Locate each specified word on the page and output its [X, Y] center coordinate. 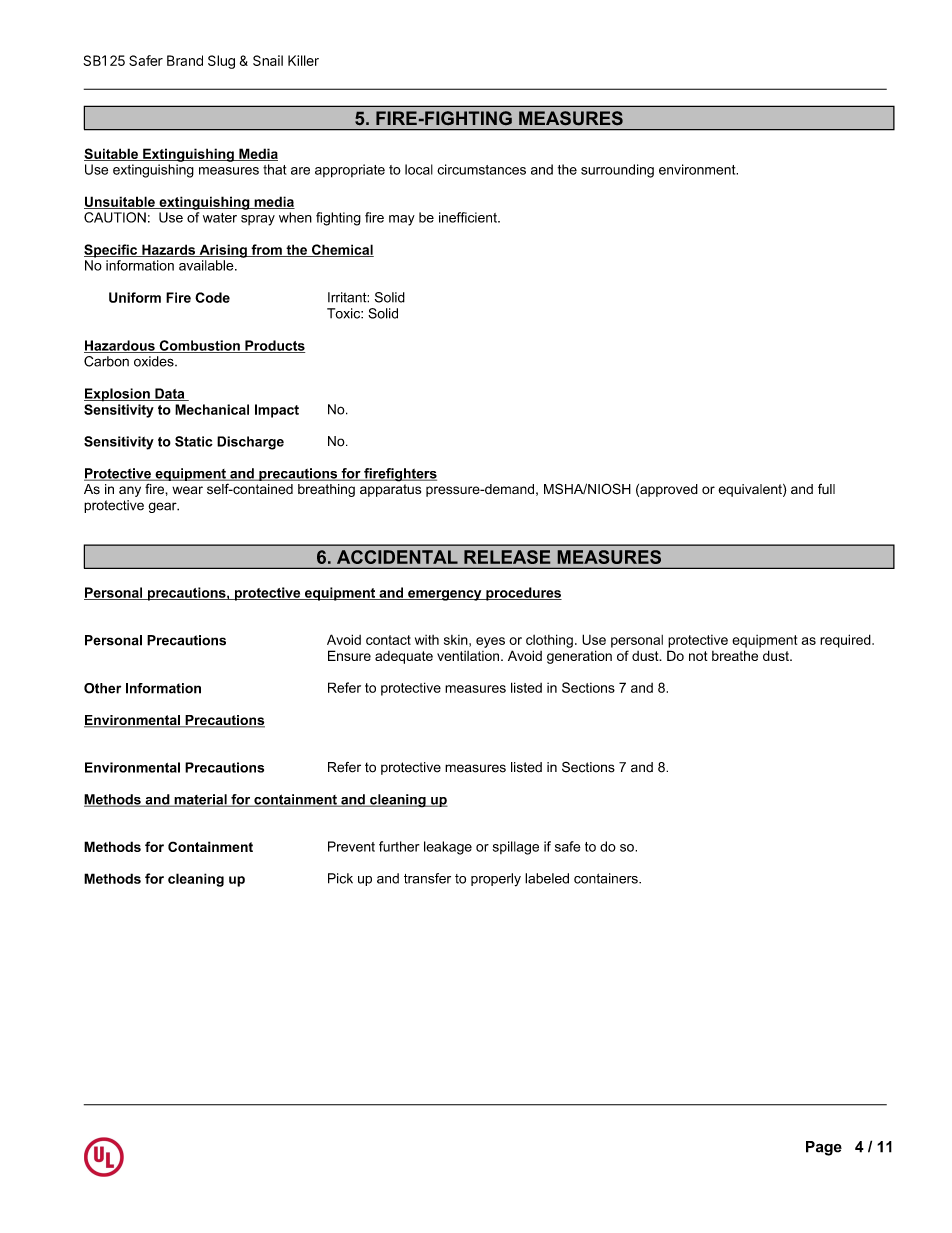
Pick [340, 878]
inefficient [469, 217]
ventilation [469, 656]
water [220, 218]
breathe [735, 655]
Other [102, 688]
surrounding [617, 171]
